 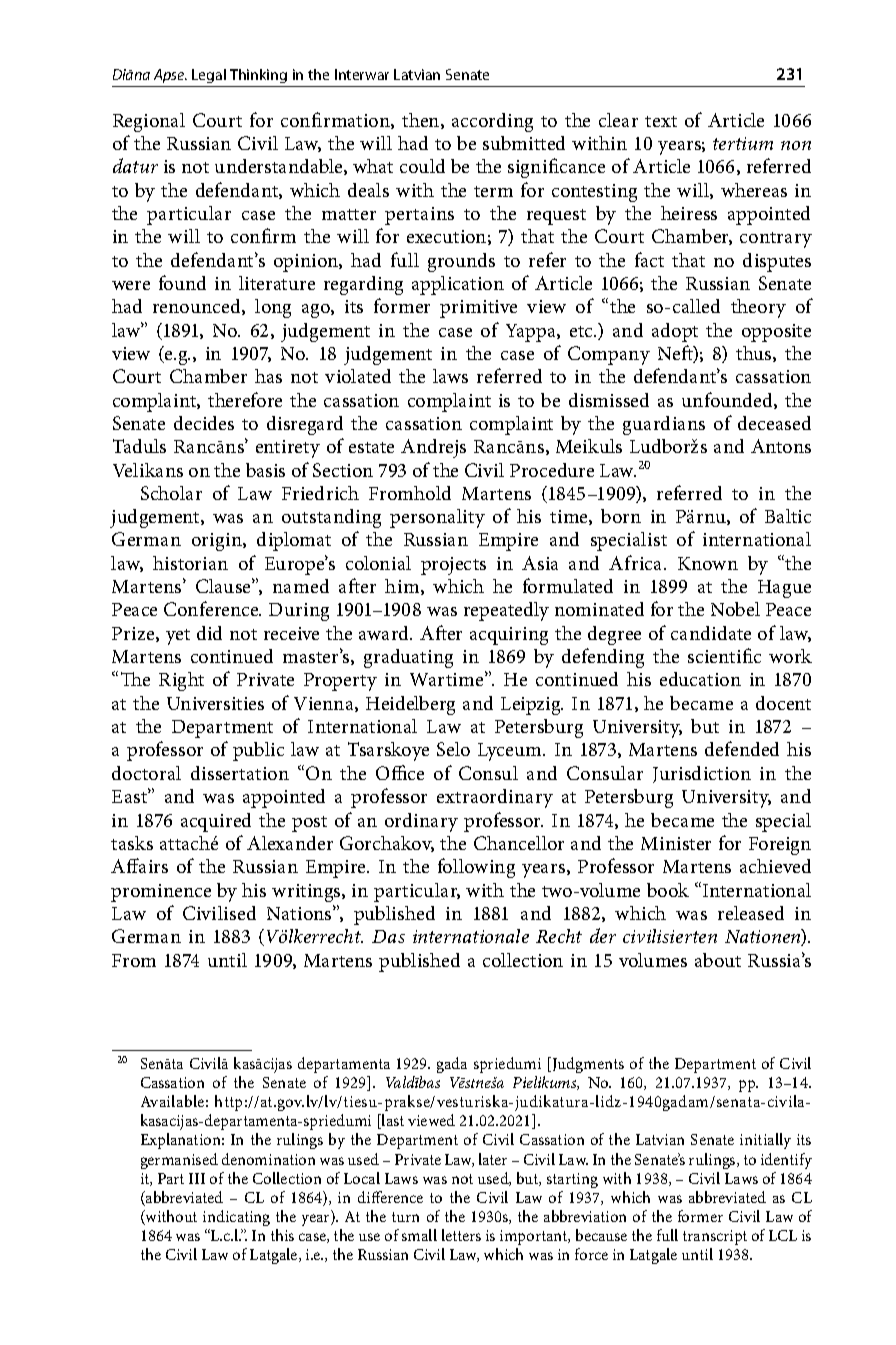 I want to click on Legal, so click(x=209, y=76).
